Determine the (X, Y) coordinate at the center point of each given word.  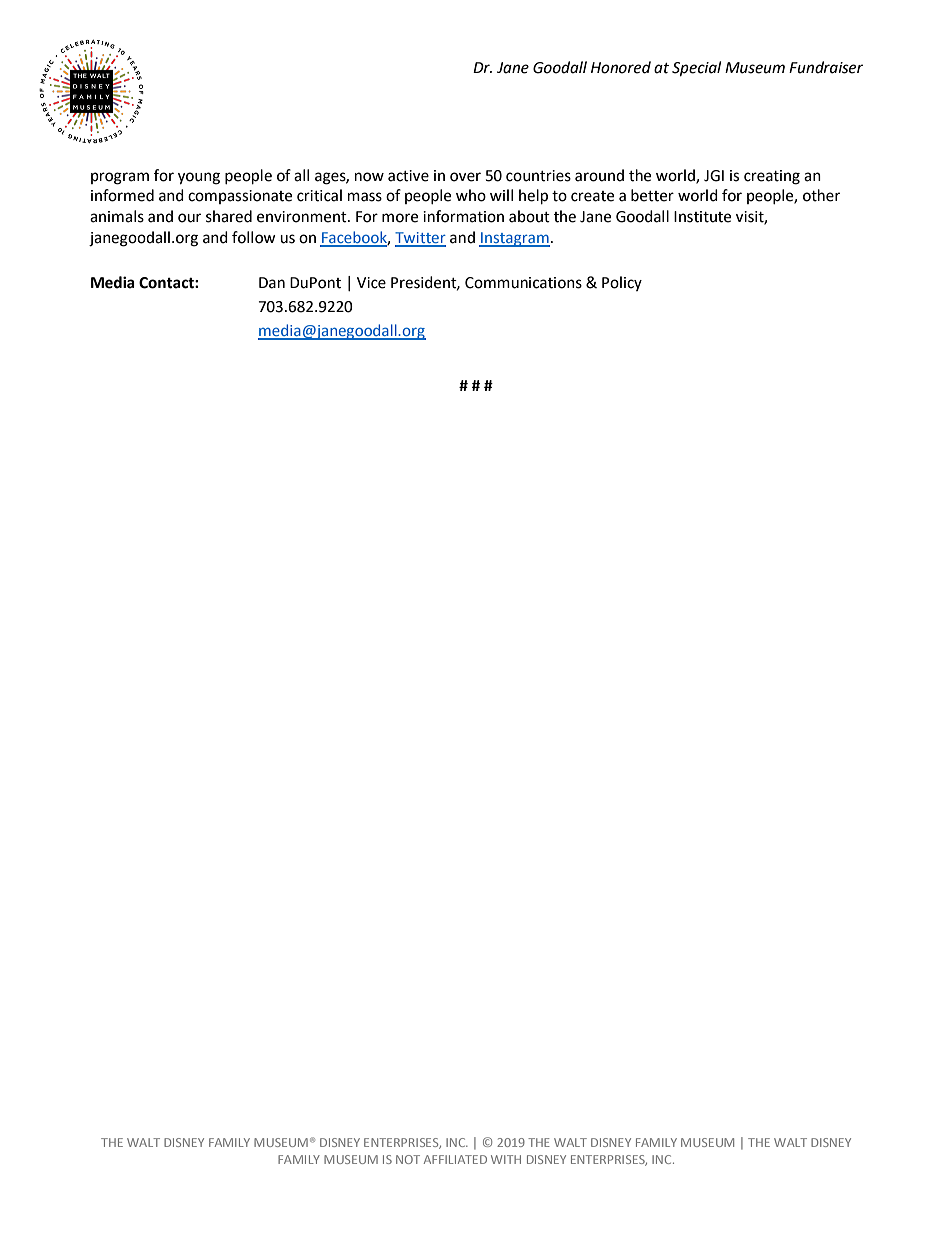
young (199, 178)
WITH (506, 1159)
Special (696, 69)
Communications (523, 283)
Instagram (514, 239)
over (465, 177)
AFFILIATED (455, 1159)
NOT (408, 1159)
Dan (272, 283)
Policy (622, 283)
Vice (371, 283)
